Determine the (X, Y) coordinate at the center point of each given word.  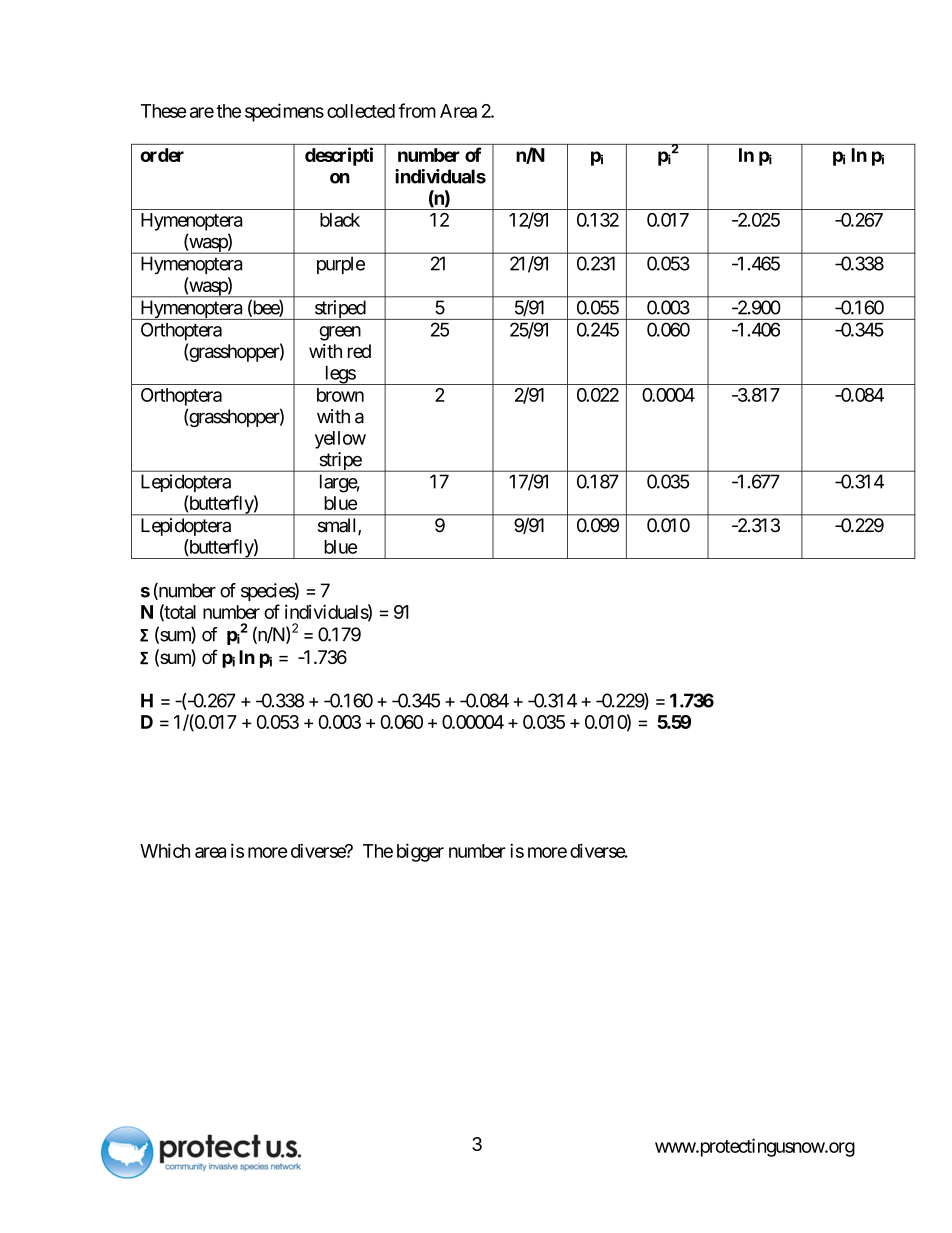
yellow (340, 440)
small (338, 526)
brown (340, 395)
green (340, 333)
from (417, 110)
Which (165, 850)
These (163, 111)
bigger (420, 852)
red (359, 351)
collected (361, 111)
